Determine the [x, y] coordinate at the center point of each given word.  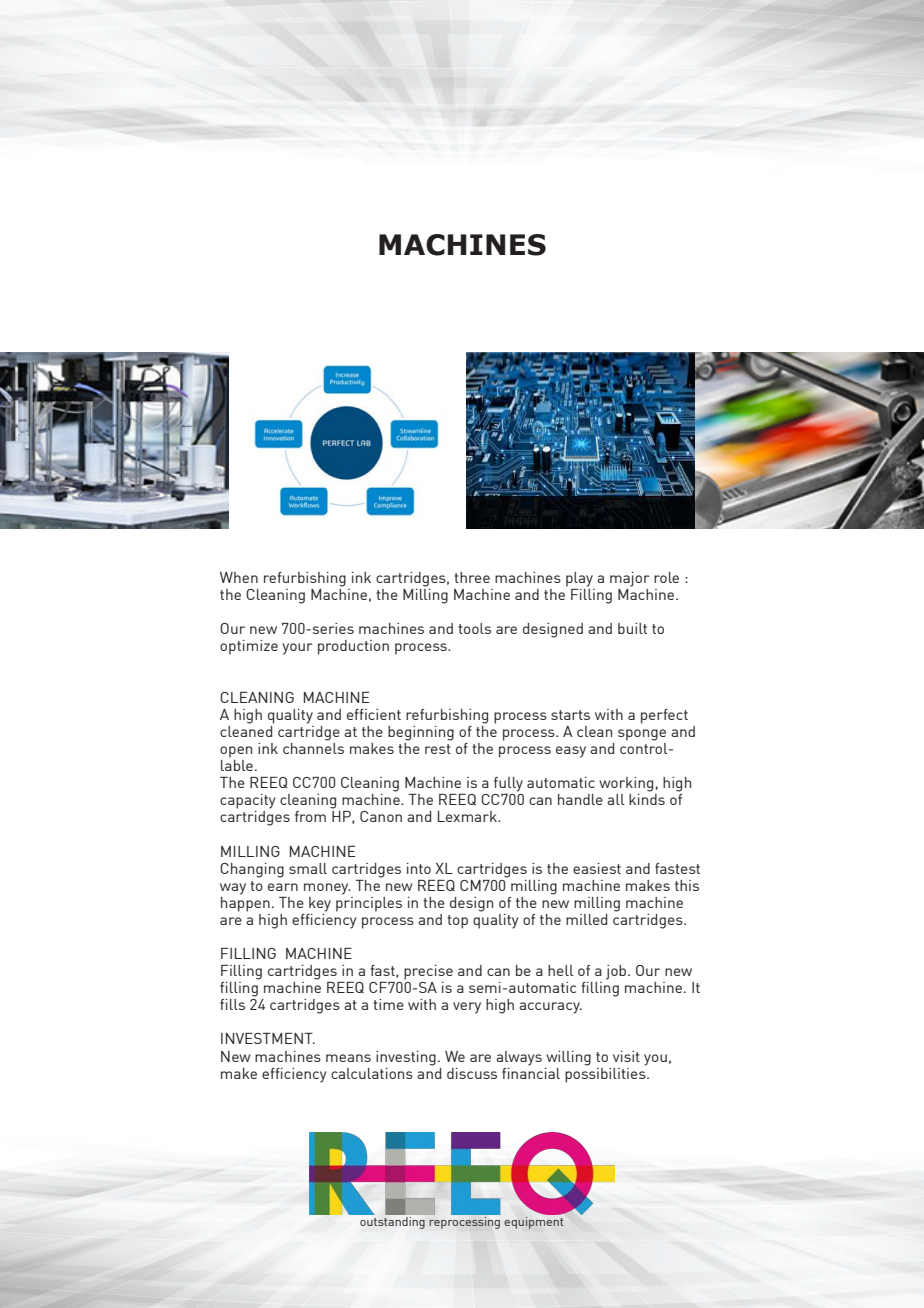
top [457, 922]
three [472, 577]
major [630, 579]
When [239, 577]
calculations [372, 1073]
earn [283, 887]
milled [586, 919]
